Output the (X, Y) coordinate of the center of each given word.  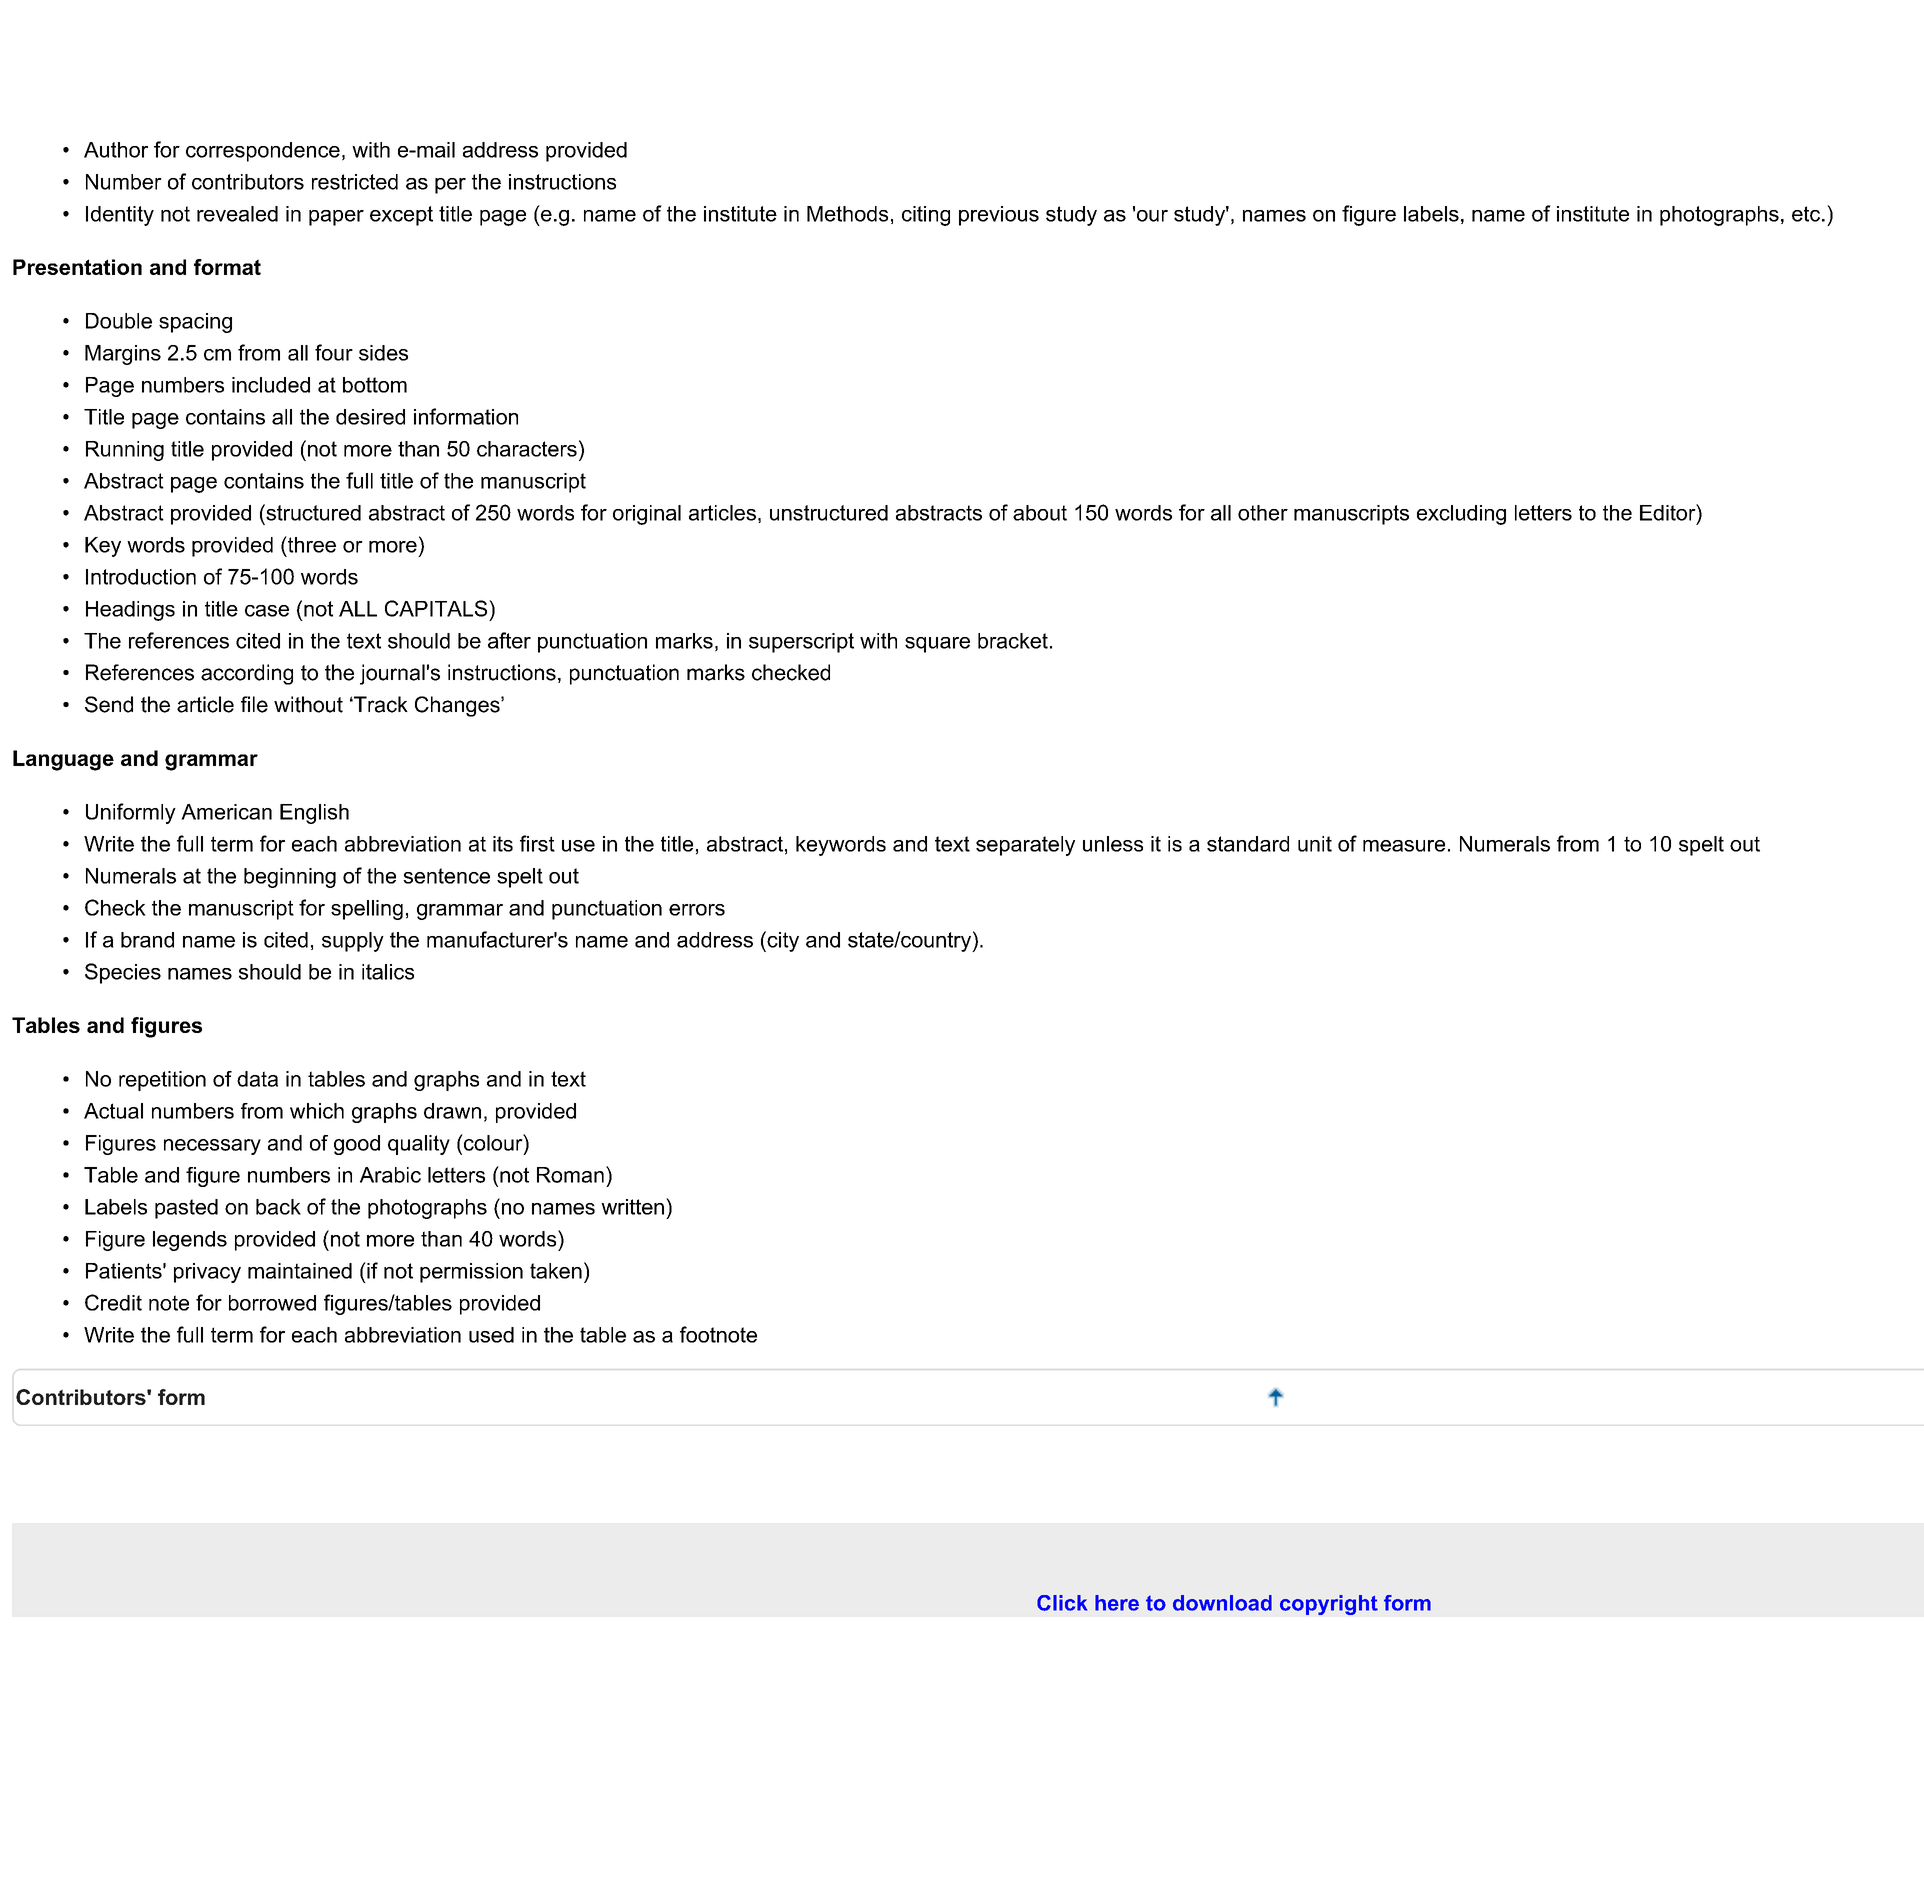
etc (1806, 214)
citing (926, 216)
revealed (237, 214)
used (491, 1335)
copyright (1329, 1605)
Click (1062, 1603)
